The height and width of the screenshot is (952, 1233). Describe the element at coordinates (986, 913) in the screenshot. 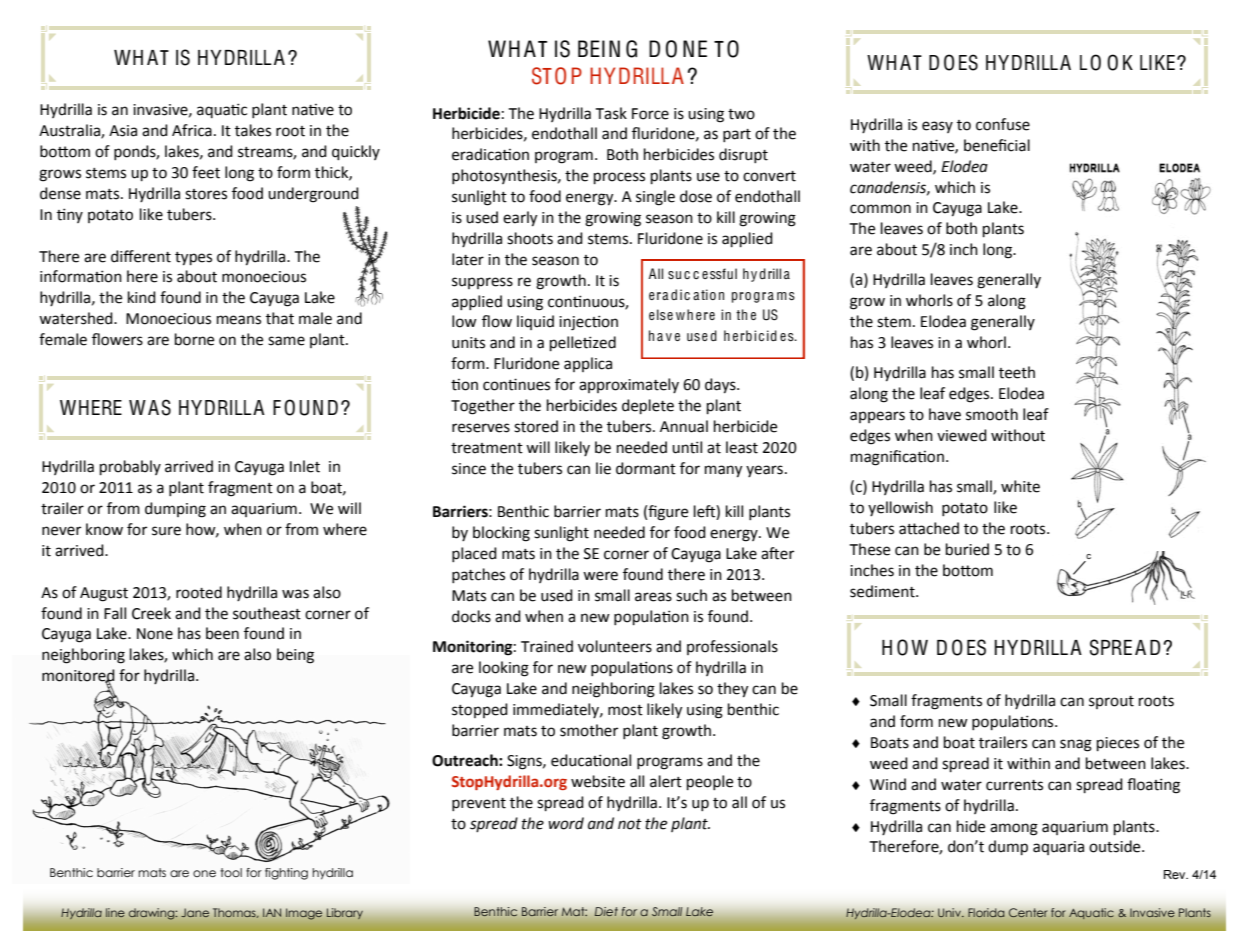

I see `Florida` at that location.
